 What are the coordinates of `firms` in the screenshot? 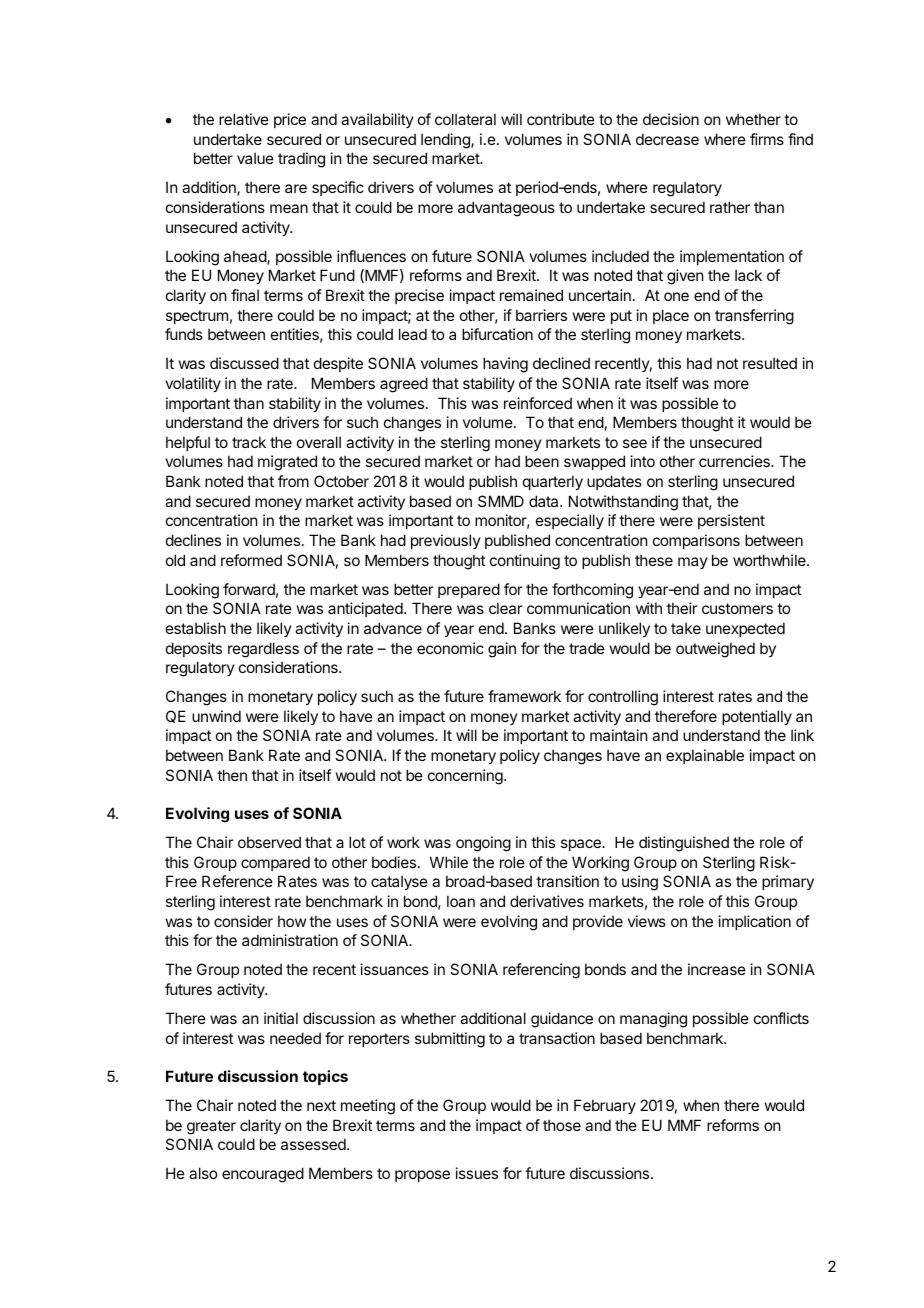 It's located at (767, 139).
